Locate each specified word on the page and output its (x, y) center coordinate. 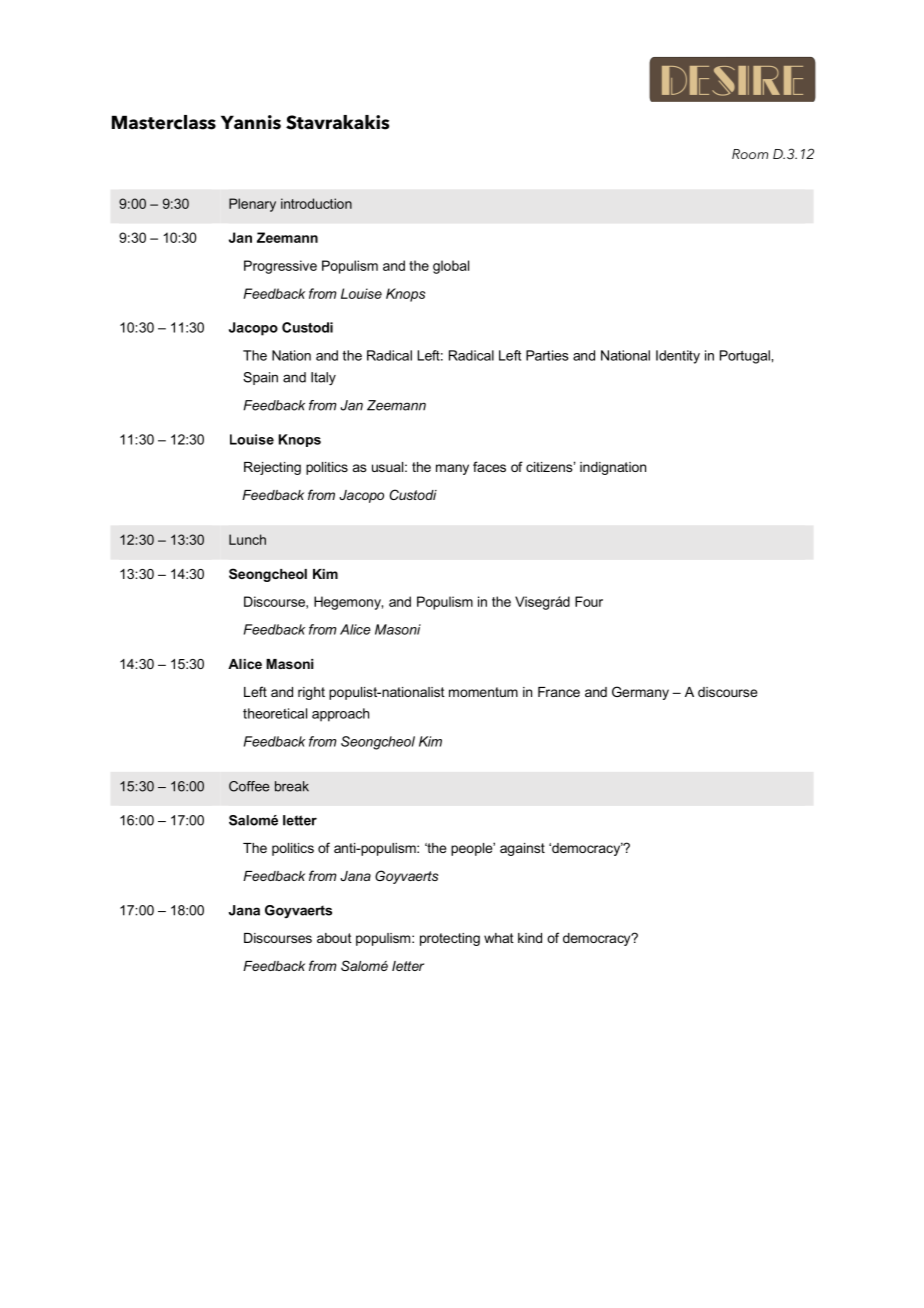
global (451, 267)
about (334, 938)
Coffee (249, 786)
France (559, 692)
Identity (678, 357)
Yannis (251, 122)
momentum (483, 692)
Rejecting (272, 468)
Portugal (746, 357)
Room (750, 154)
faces (489, 466)
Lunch (247, 539)
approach (340, 715)
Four (589, 601)
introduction (316, 203)
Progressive (280, 267)
